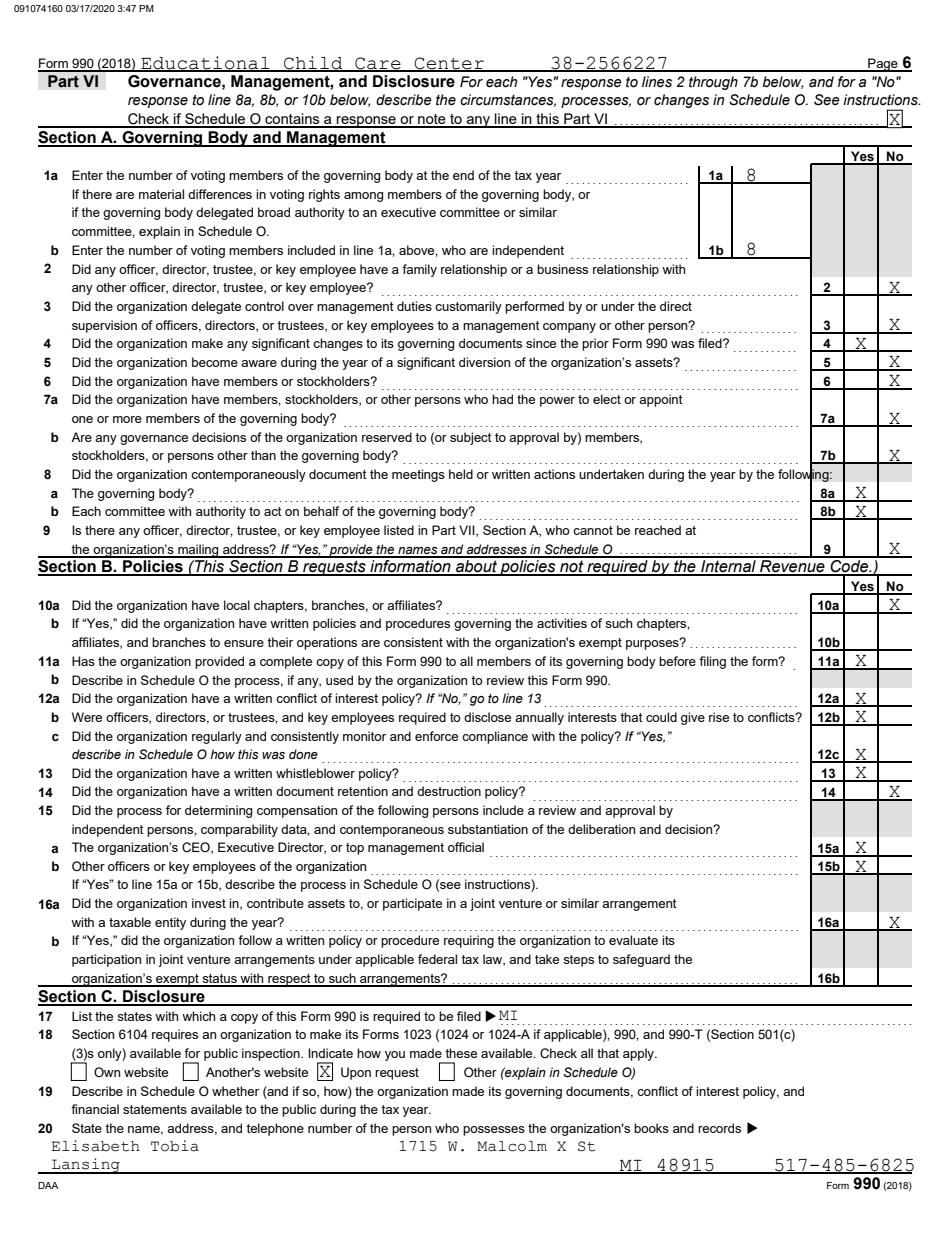 The image size is (952, 1233). I want to click on taxable, so click(130, 922).
